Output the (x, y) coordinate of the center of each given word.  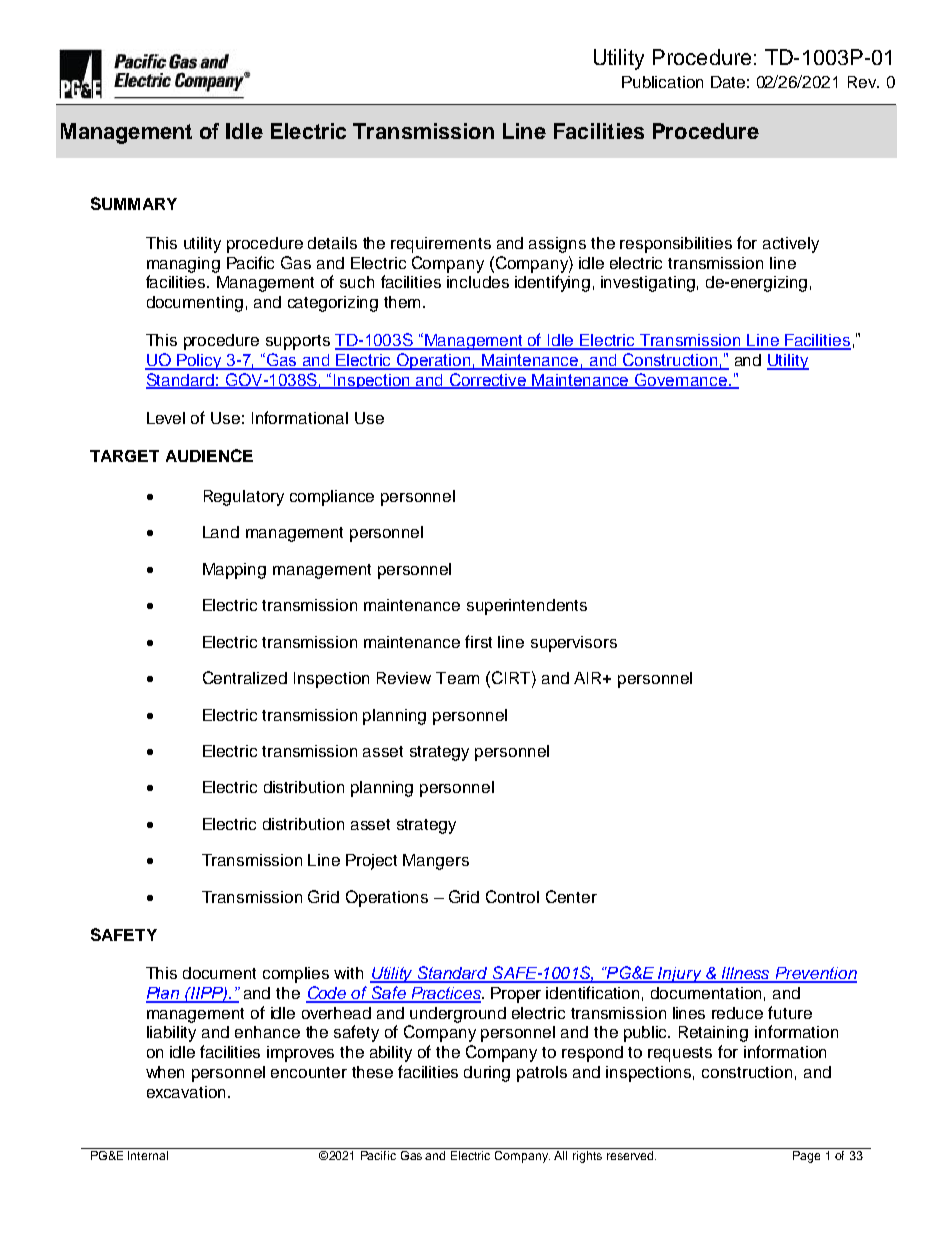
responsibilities (676, 245)
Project (371, 862)
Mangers (436, 862)
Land (221, 532)
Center (571, 896)
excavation (188, 1092)
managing (183, 265)
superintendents (527, 607)
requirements (441, 245)
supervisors (574, 644)
